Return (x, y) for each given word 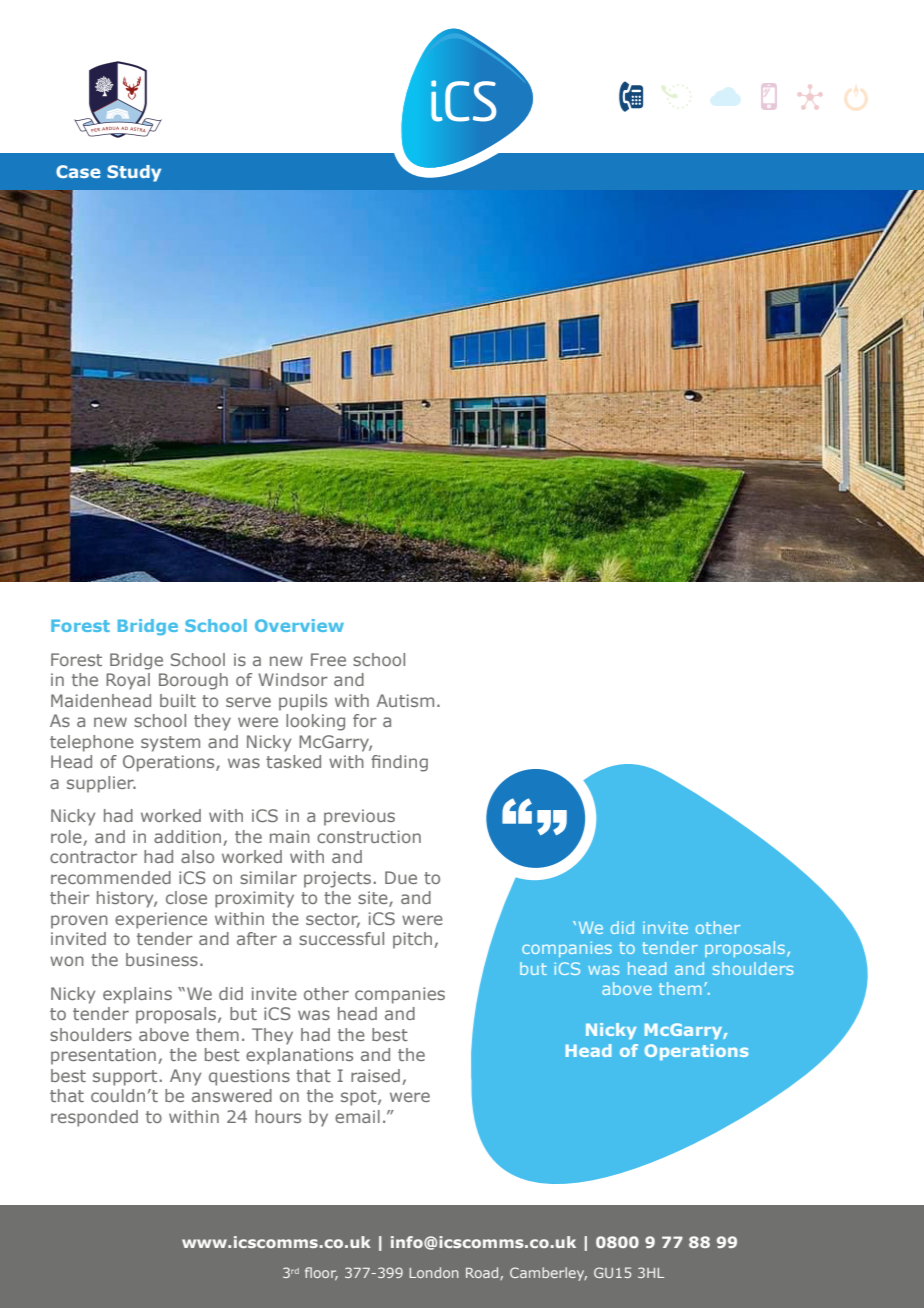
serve (248, 702)
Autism (405, 700)
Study (134, 173)
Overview (299, 625)
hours (278, 1116)
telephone (92, 743)
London (434, 1272)
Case (78, 171)
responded (94, 1118)
